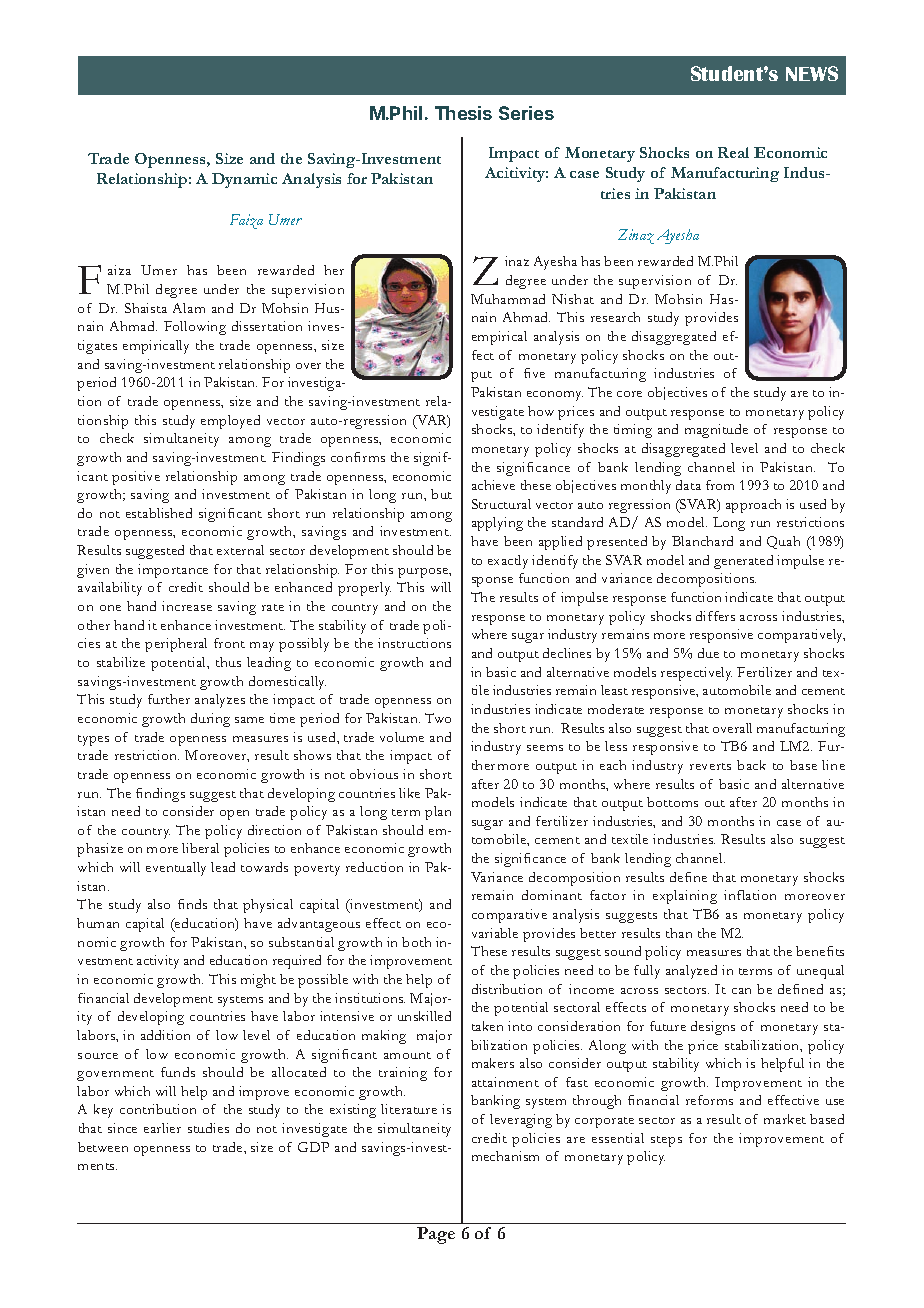 The height and width of the image is (1308, 924). Describe the element at coordinates (159, 513) in the image. I see `established` at that location.
